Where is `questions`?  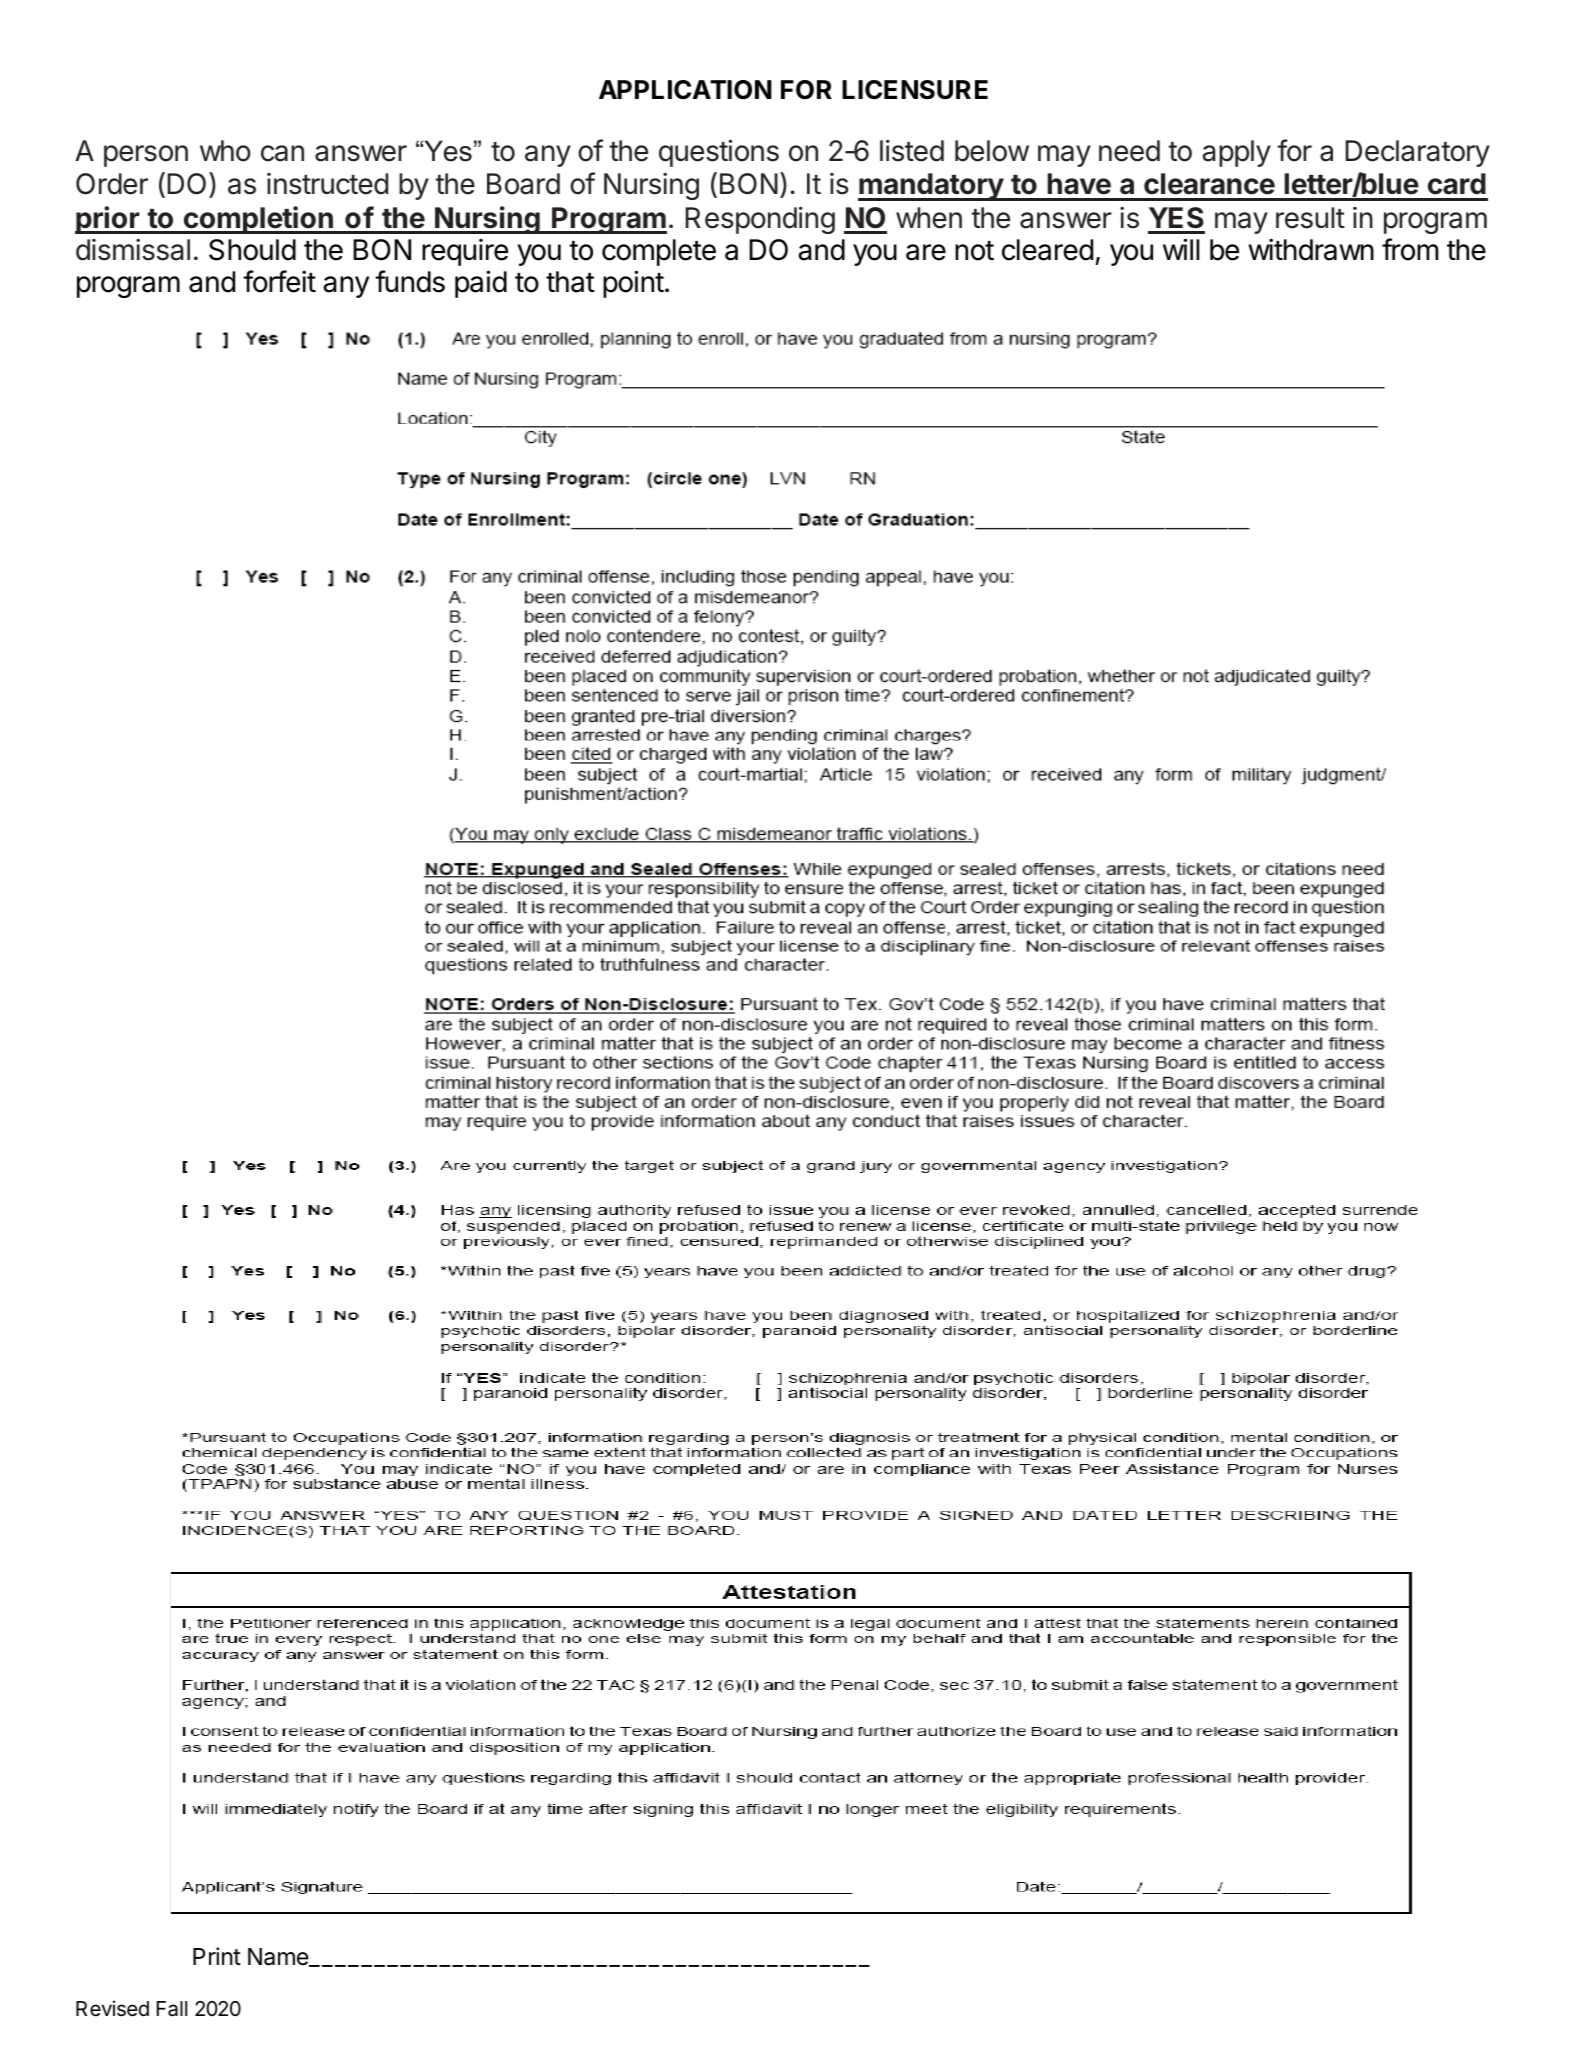
questions is located at coordinates (719, 153).
